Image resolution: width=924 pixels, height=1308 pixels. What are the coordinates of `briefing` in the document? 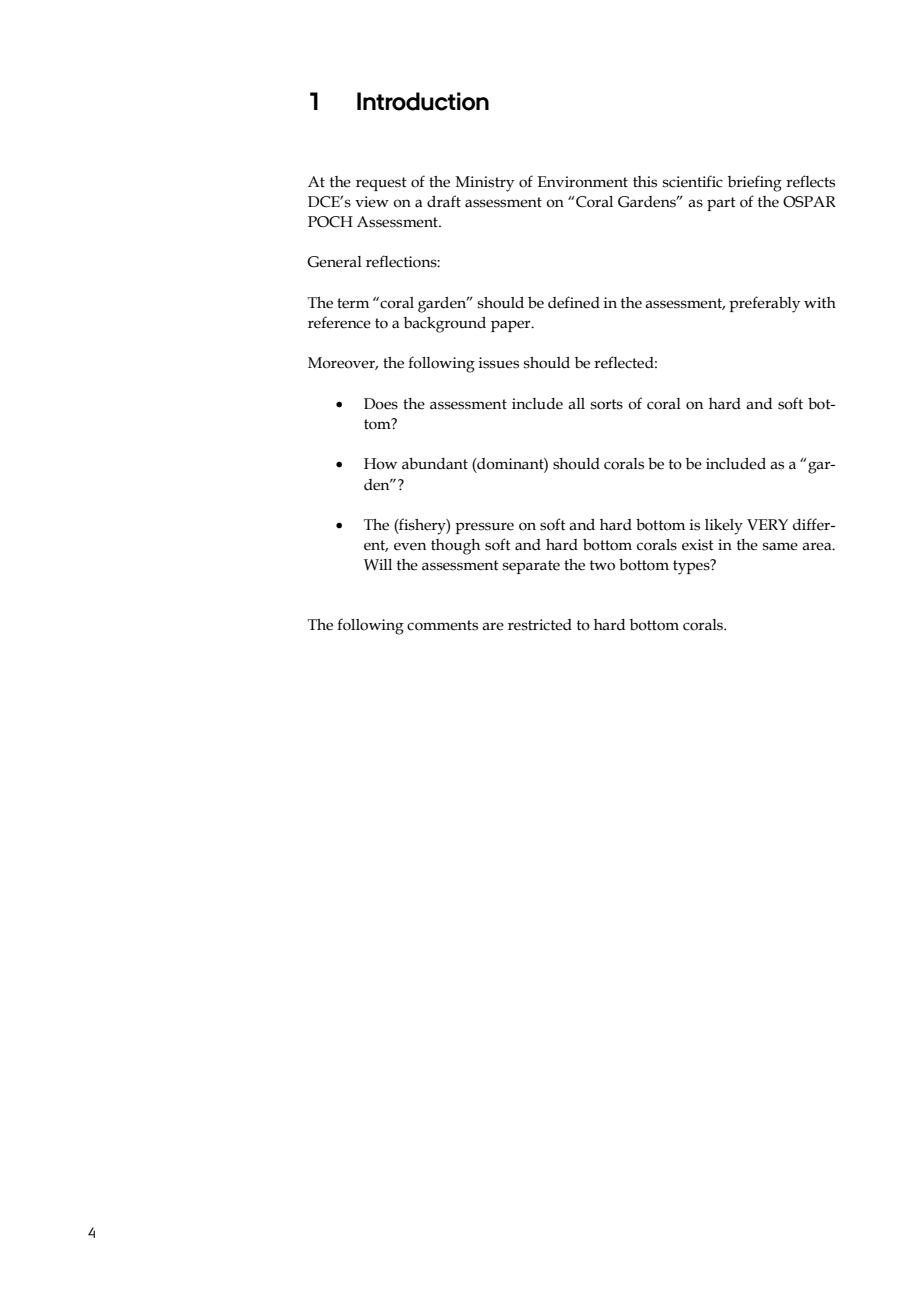 It's located at (755, 183).
